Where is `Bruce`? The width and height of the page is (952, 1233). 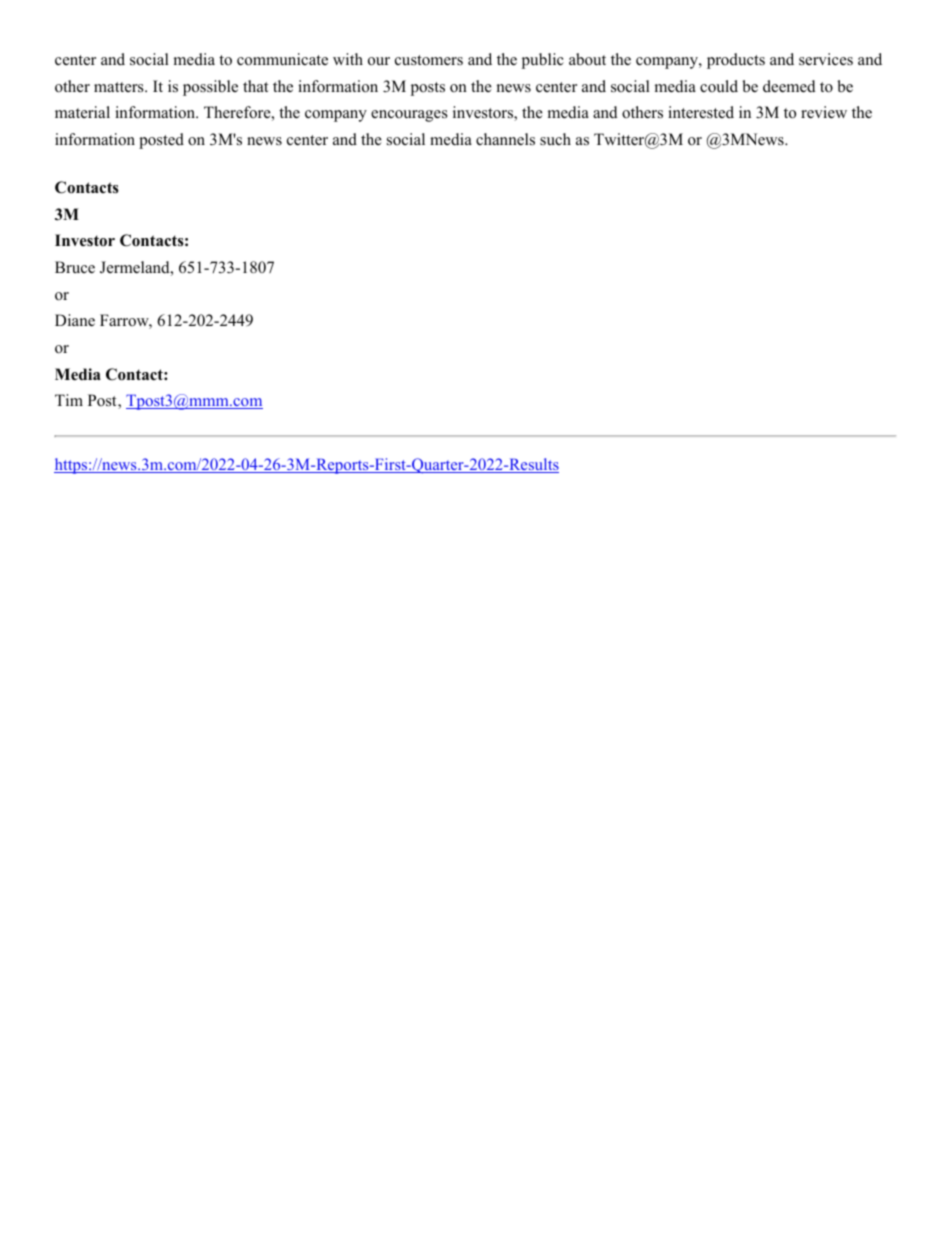 Bruce is located at coordinates (75, 267).
